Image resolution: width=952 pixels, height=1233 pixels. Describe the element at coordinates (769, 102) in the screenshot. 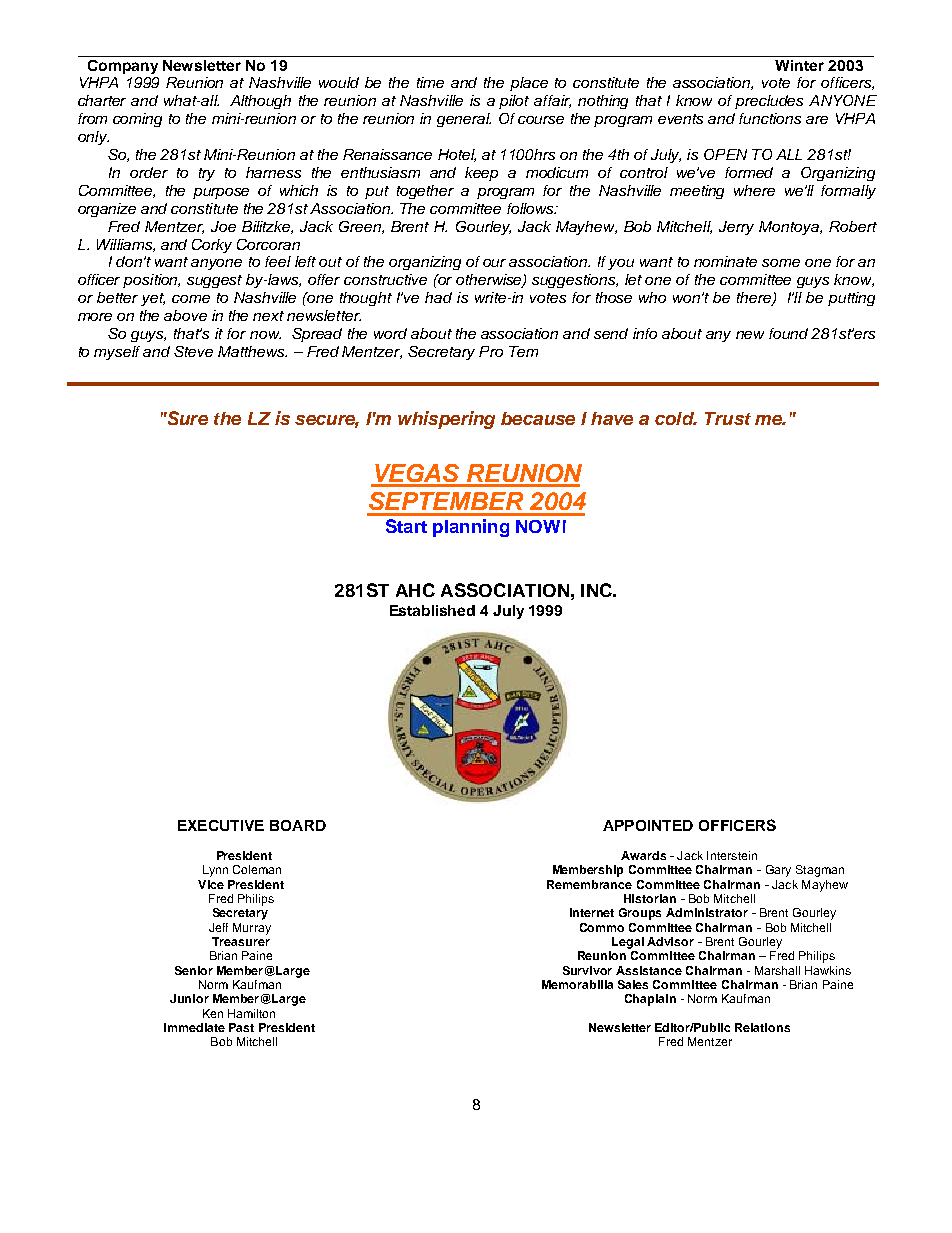

I see `precludes` at that location.
